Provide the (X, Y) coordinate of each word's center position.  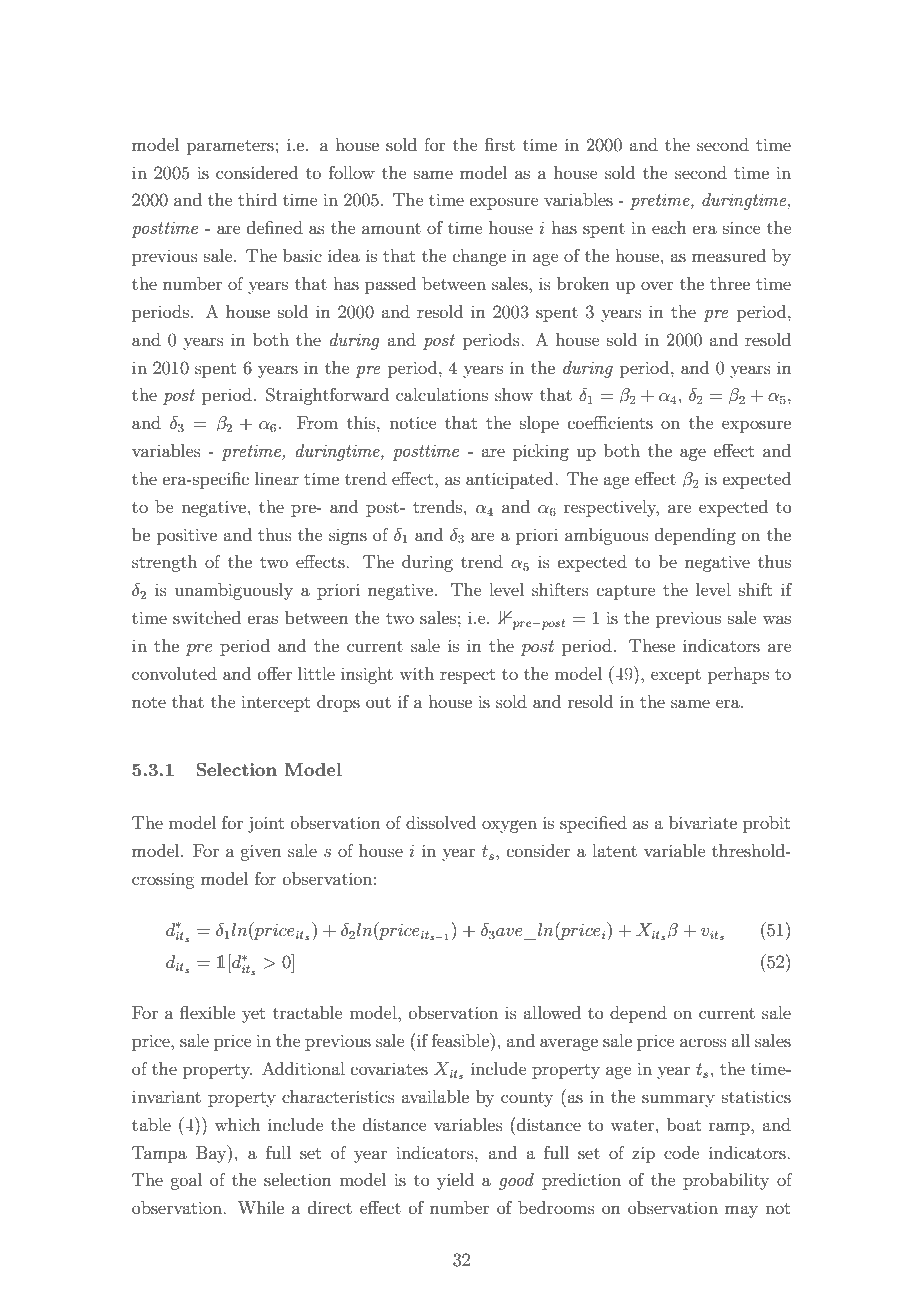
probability (726, 1181)
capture (626, 592)
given (261, 852)
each (669, 227)
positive (187, 536)
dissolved (441, 822)
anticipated (511, 480)
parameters (230, 147)
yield (455, 1181)
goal (186, 1181)
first (500, 144)
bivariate (703, 822)
